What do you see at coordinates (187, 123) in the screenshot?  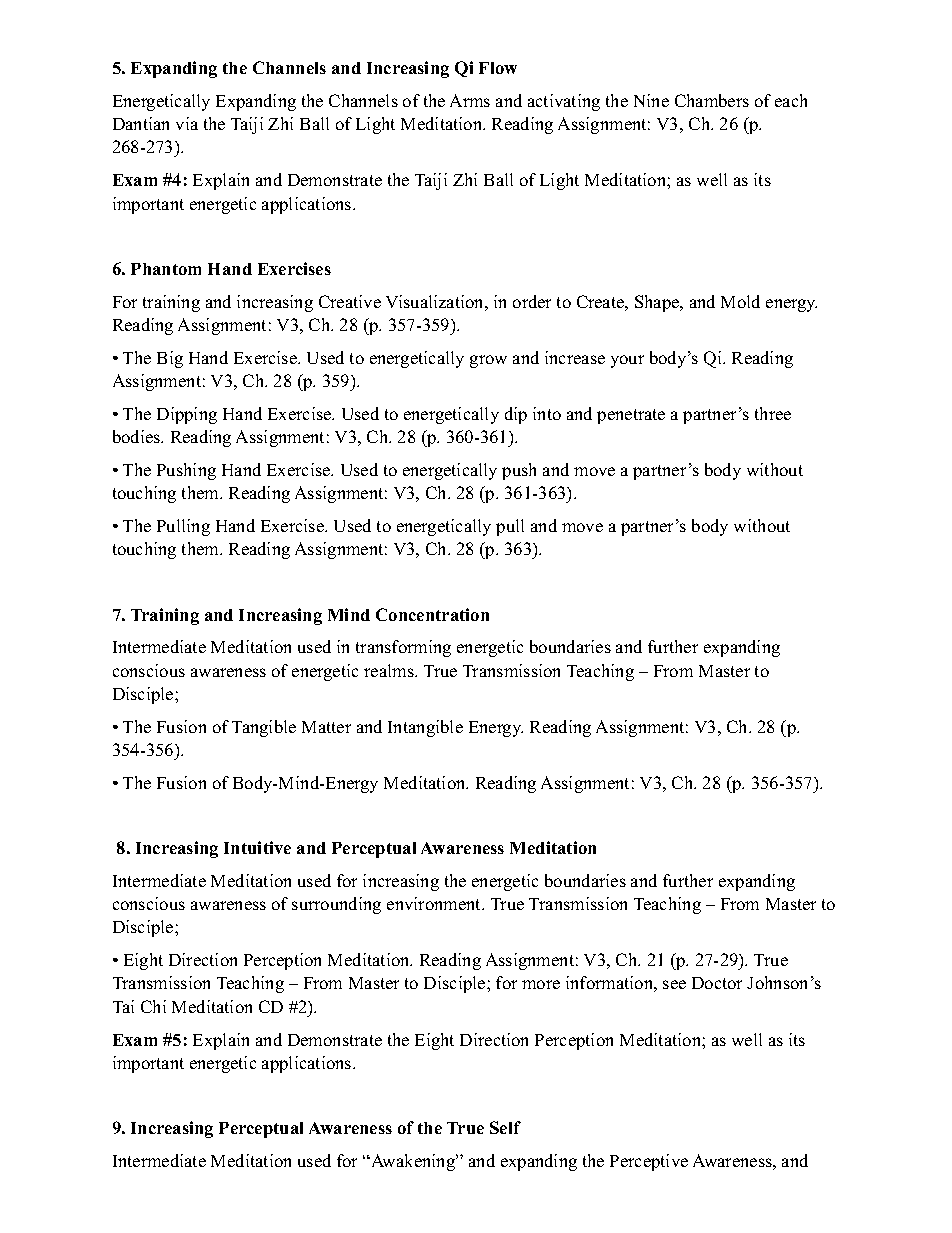 I see `via` at bounding box center [187, 123].
